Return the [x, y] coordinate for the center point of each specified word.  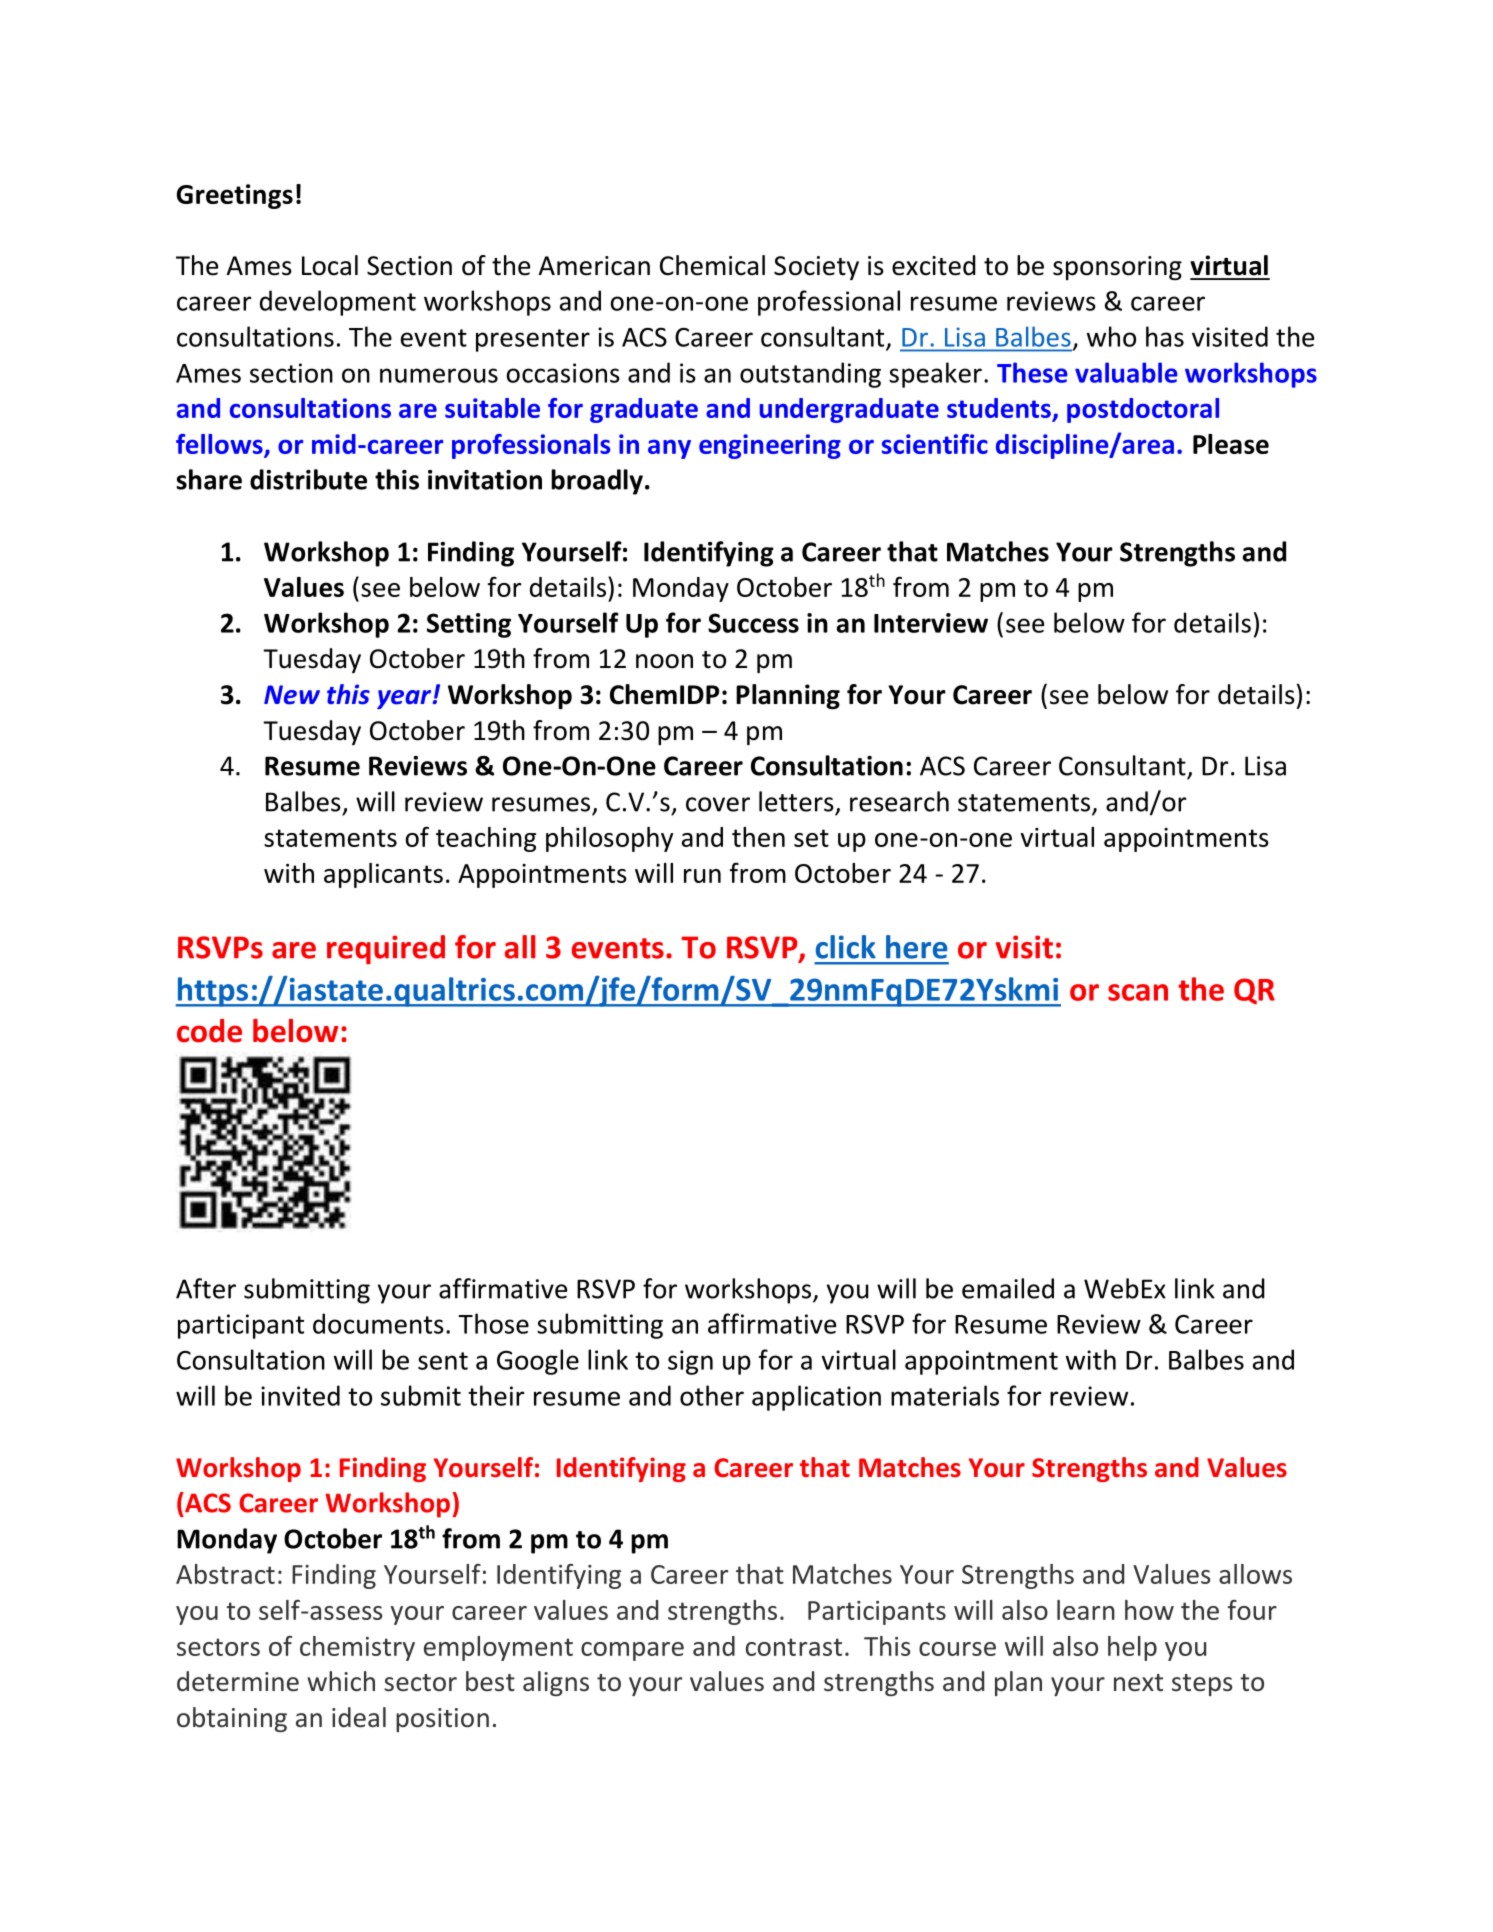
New [292, 695]
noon [664, 661]
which [341, 1681]
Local [330, 265]
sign [690, 1362]
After [206, 1288]
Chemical [712, 265]
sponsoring [1117, 268]
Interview [931, 623]
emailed [1008, 1288]
